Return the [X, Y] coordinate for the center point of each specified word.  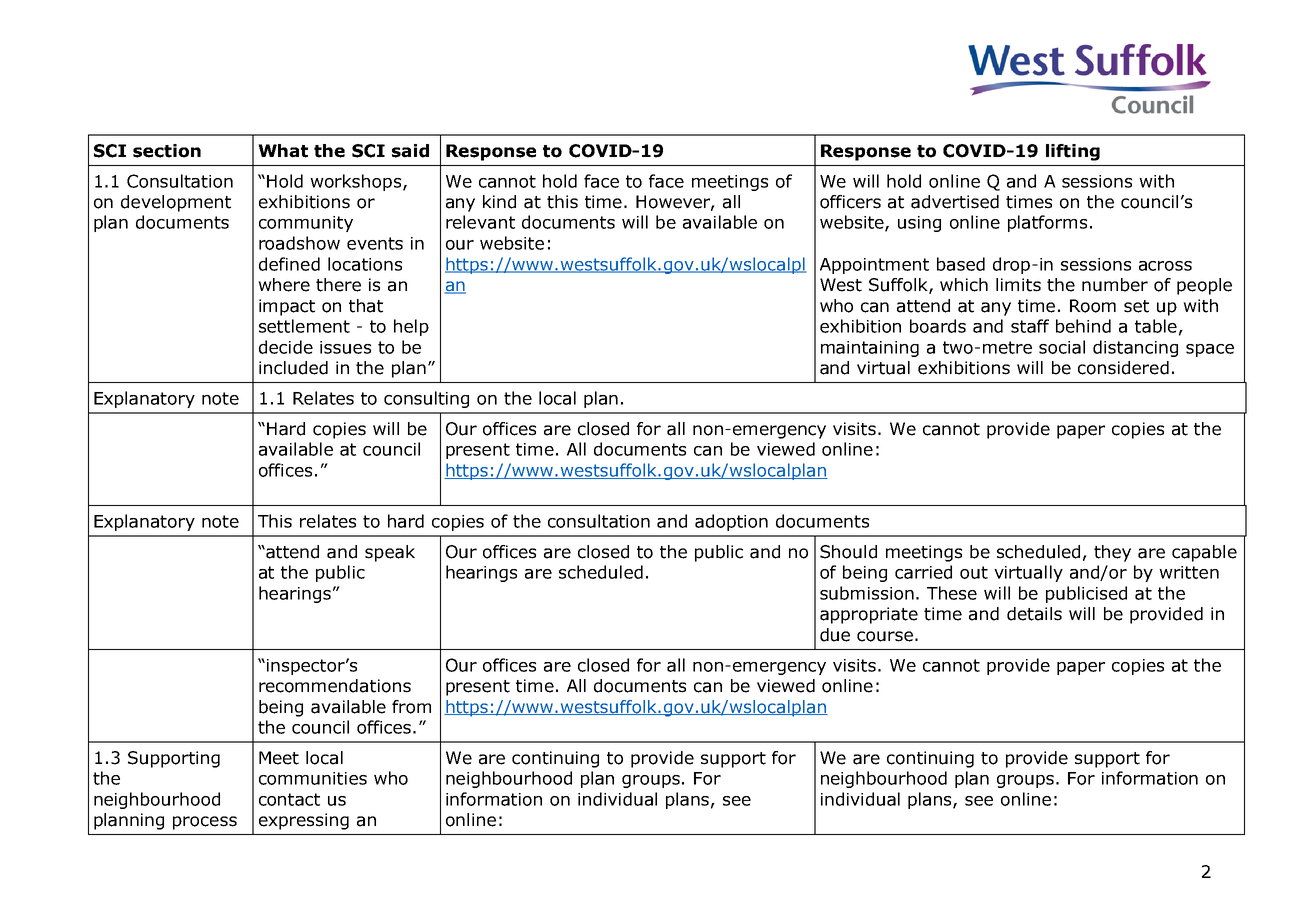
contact [289, 799]
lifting [1073, 152]
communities [313, 778]
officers [850, 202]
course [885, 636]
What [283, 151]
